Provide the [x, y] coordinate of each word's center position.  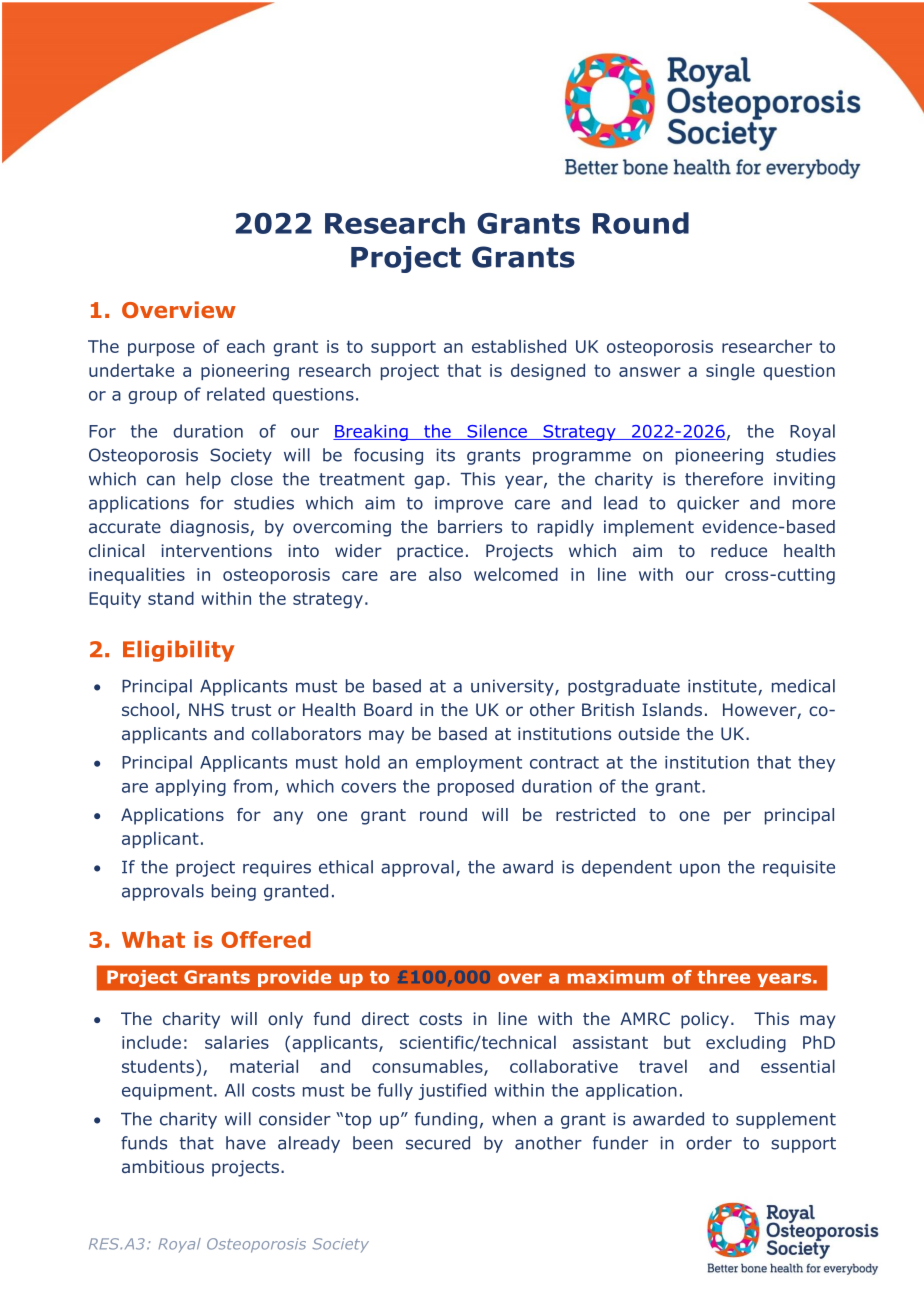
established [519, 346]
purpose [161, 349]
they [816, 763]
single [730, 372]
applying [190, 787]
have [246, 1143]
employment [469, 763]
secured [438, 1143]
